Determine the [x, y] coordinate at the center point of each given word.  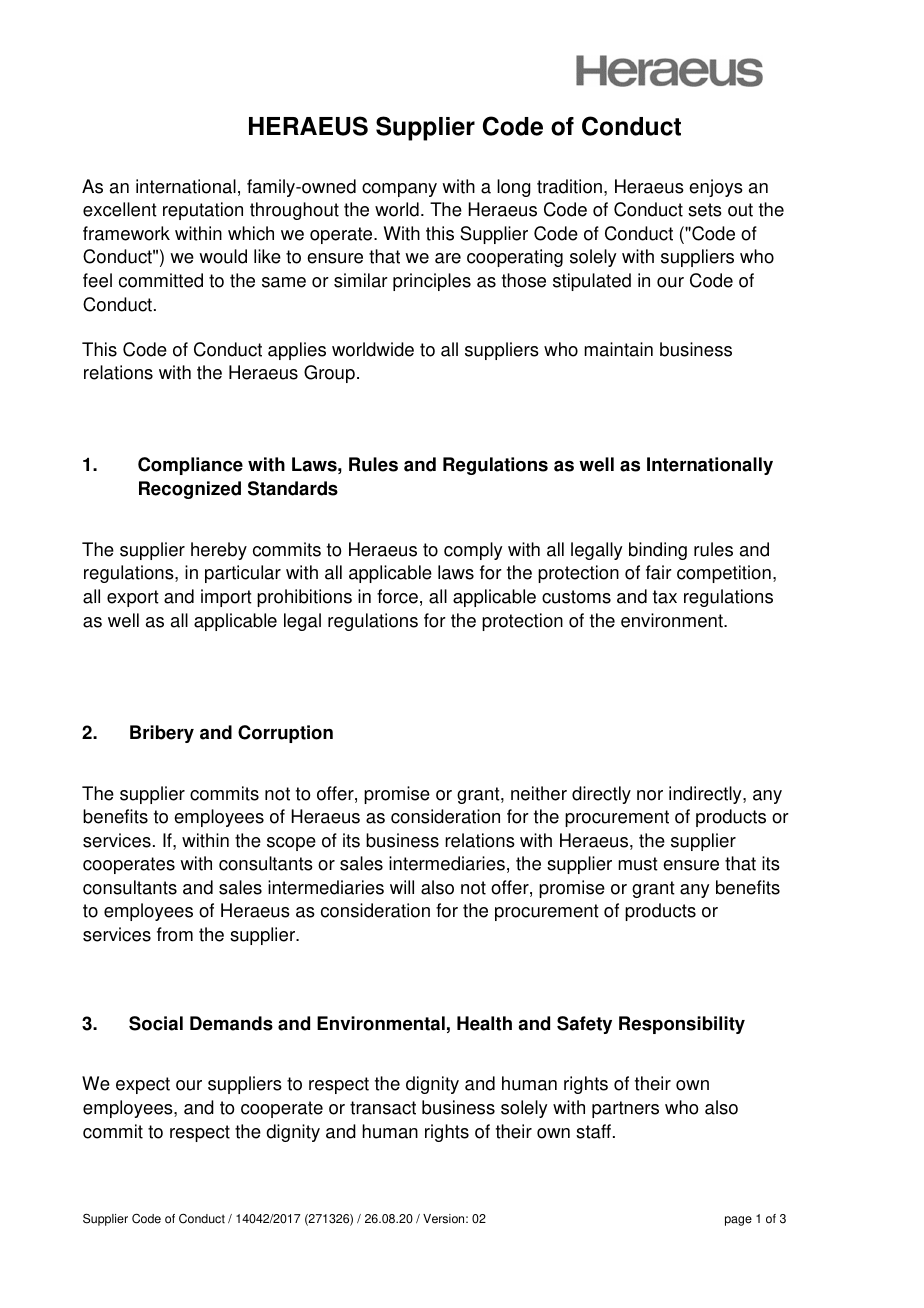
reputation [203, 211]
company [399, 190]
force [397, 596]
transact [383, 1108]
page [738, 1221]
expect [143, 1085]
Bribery [162, 734]
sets [705, 210]
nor [650, 795]
